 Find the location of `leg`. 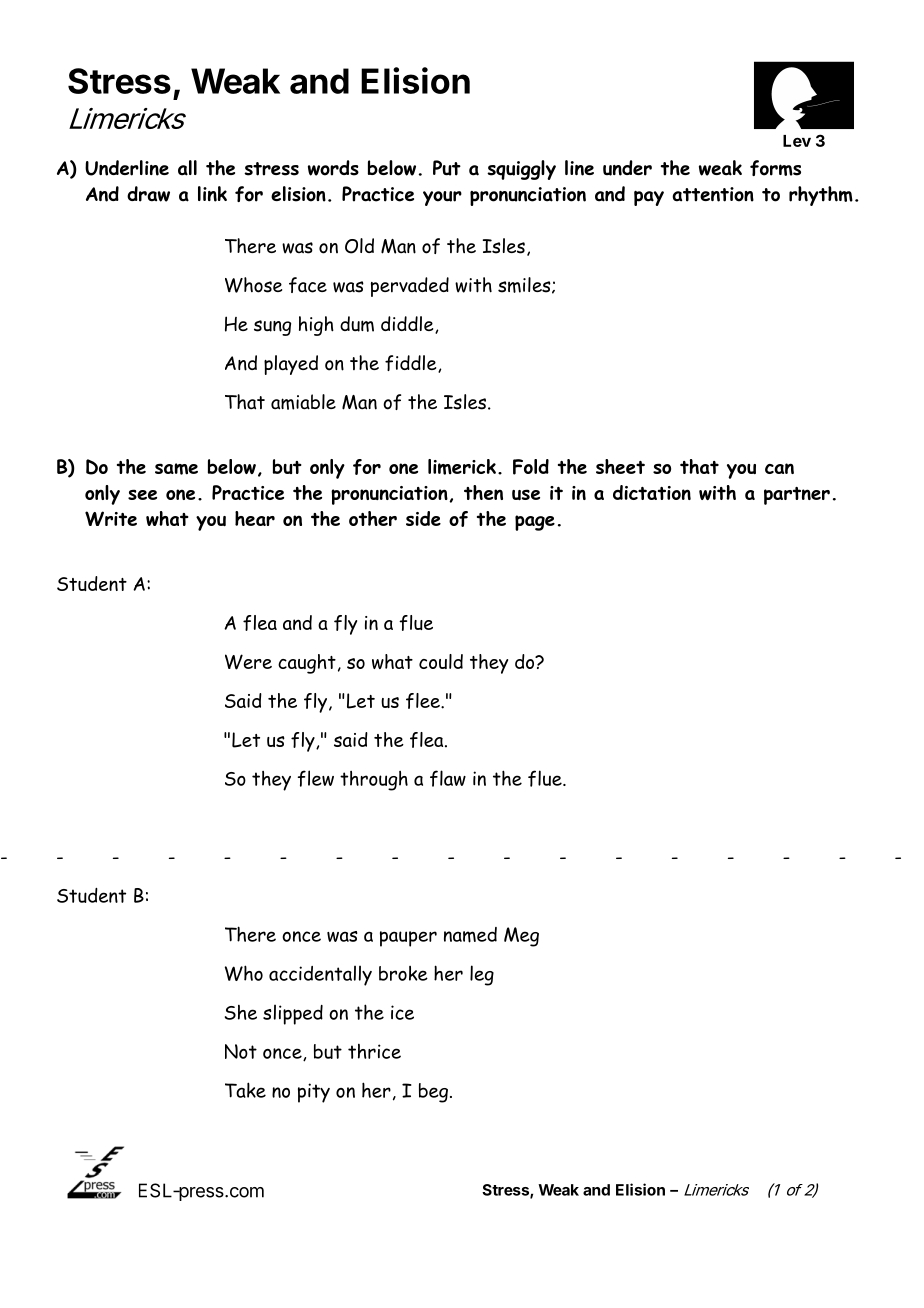

leg is located at coordinates (482, 975).
